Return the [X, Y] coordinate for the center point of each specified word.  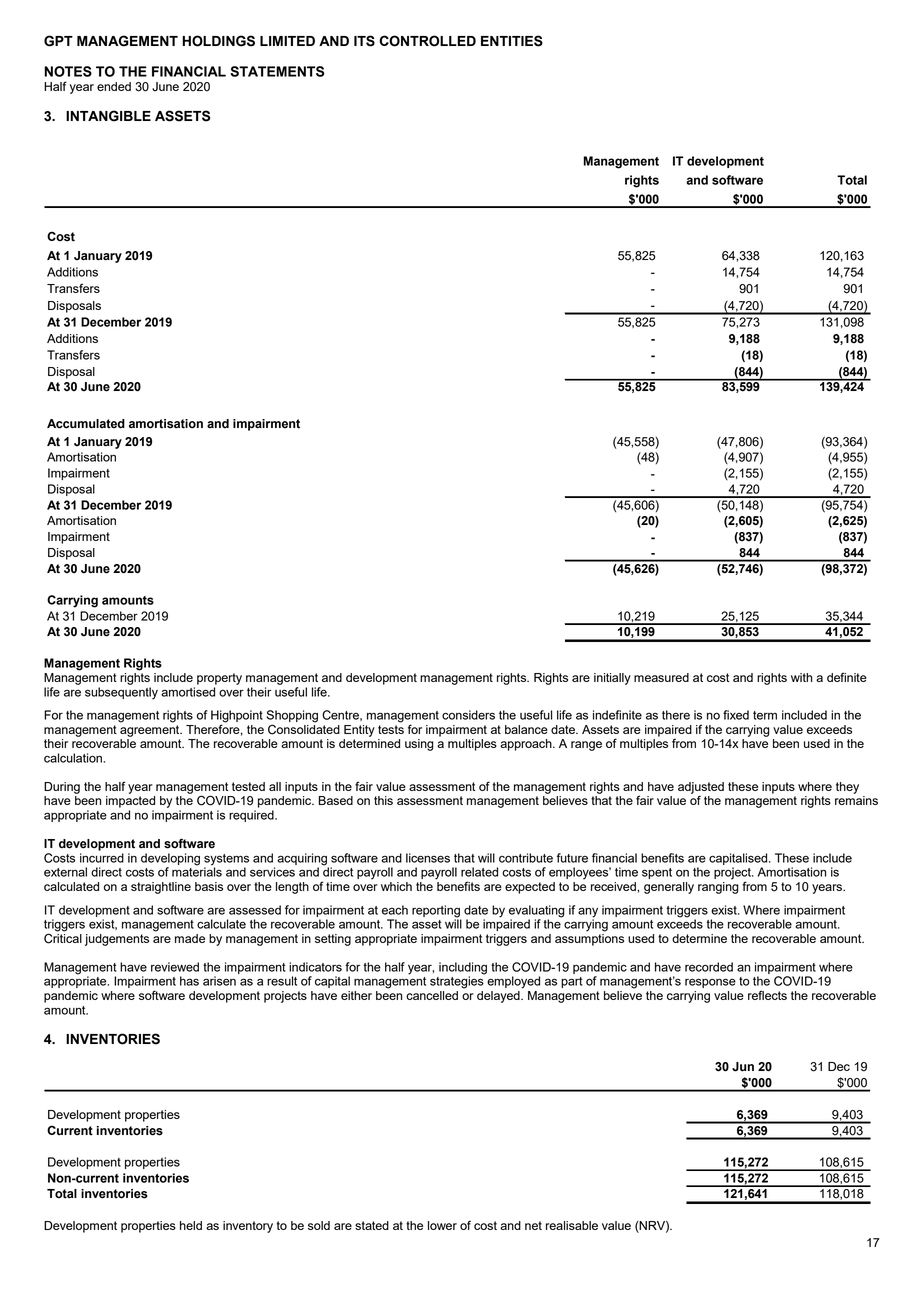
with [802, 677]
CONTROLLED [427, 41]
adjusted [701, 789]
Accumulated [86, 424]
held [191, 1225]
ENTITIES [512, 41]
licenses [428, 858]
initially [612, 679]
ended [114, 86]
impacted [130, 802]
